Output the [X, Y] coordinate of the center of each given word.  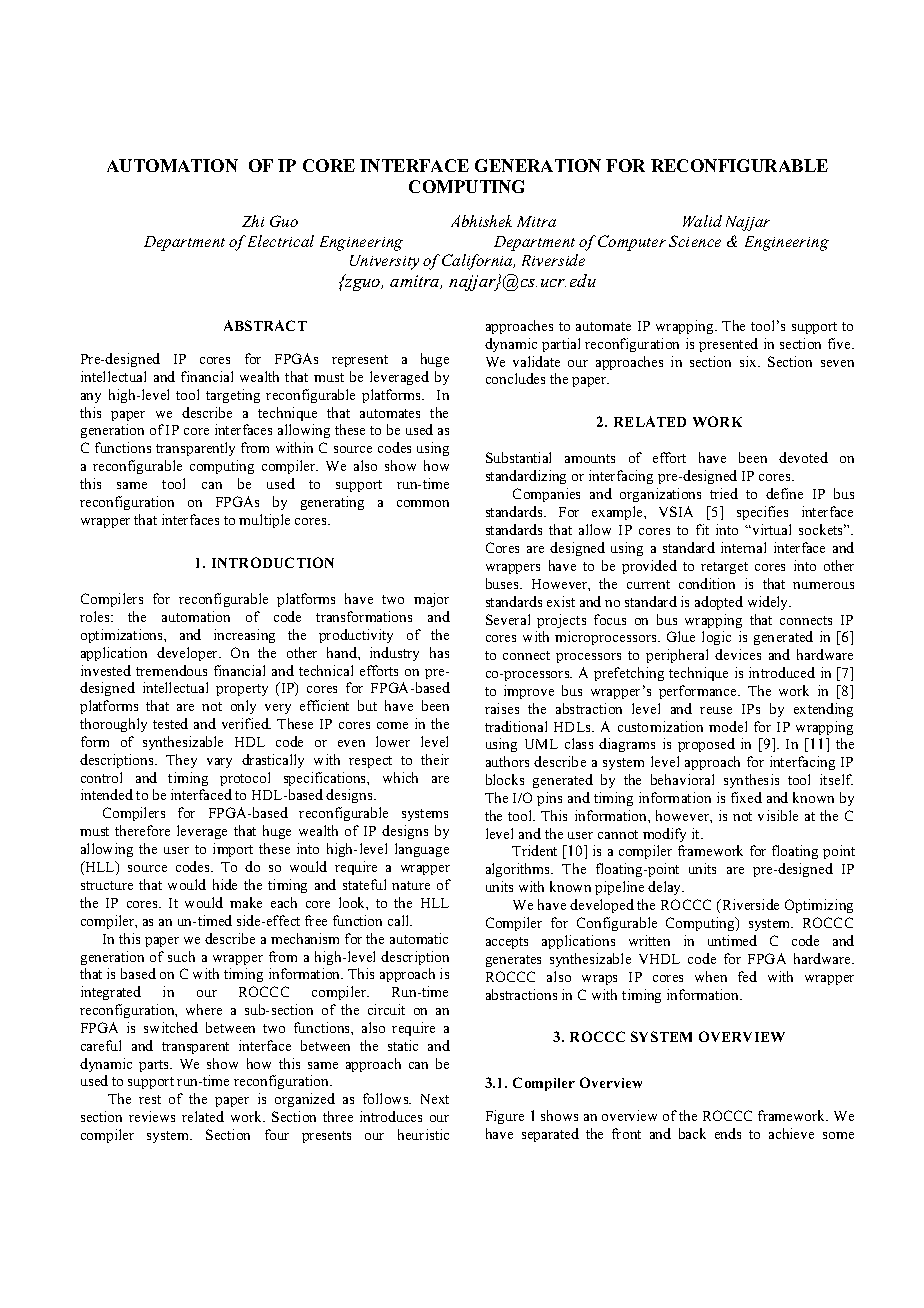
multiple [264, 521]
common [423, 503]
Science [695, 241]
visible [778, 815]
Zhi [253, 221]
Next [435, 1099]
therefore [142, 830]
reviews [152, 1116]
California [478, 262]
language [422, 850]
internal [743, 547]
